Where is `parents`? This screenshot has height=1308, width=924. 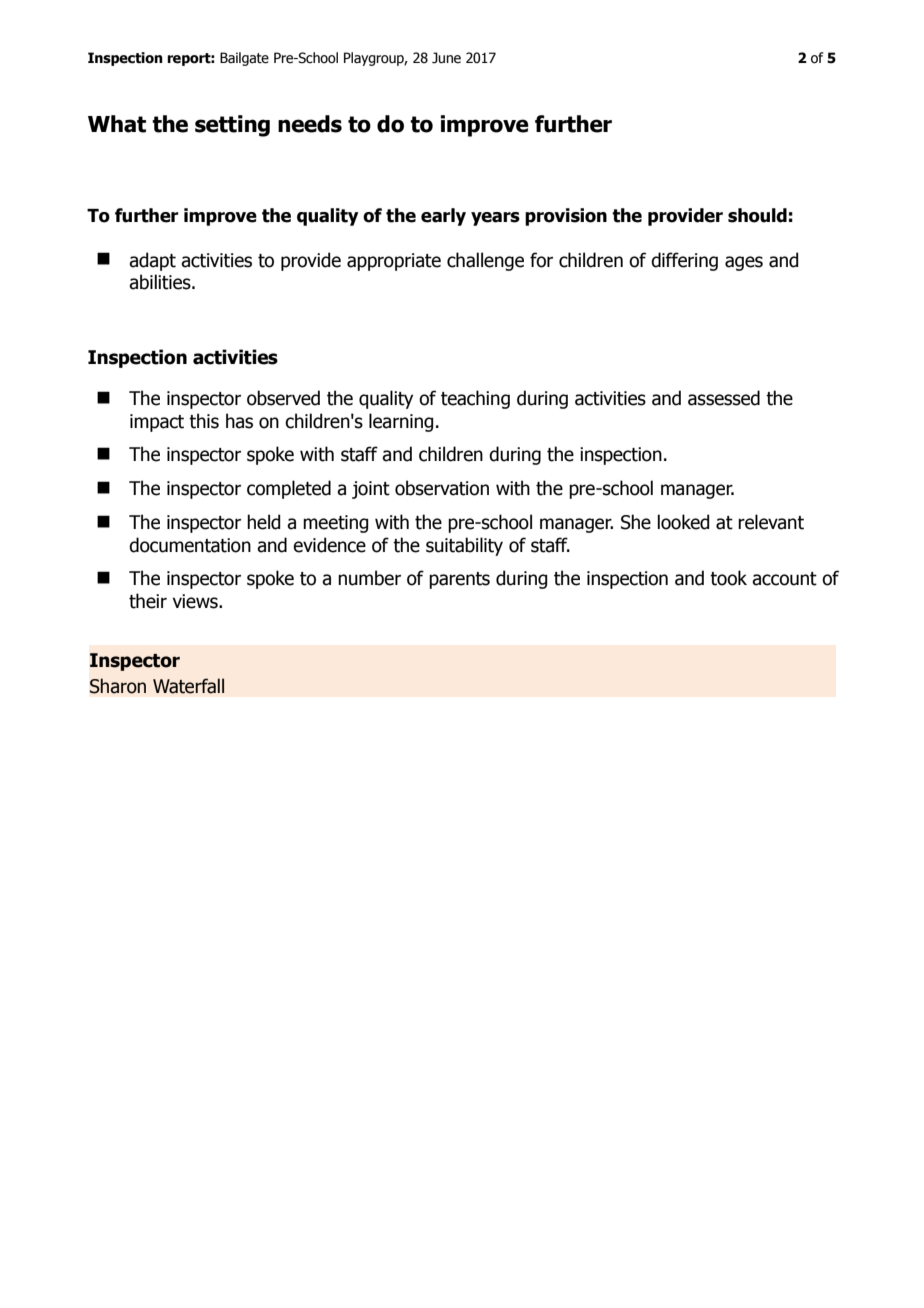
parents is located at coordinates (459, 580).
